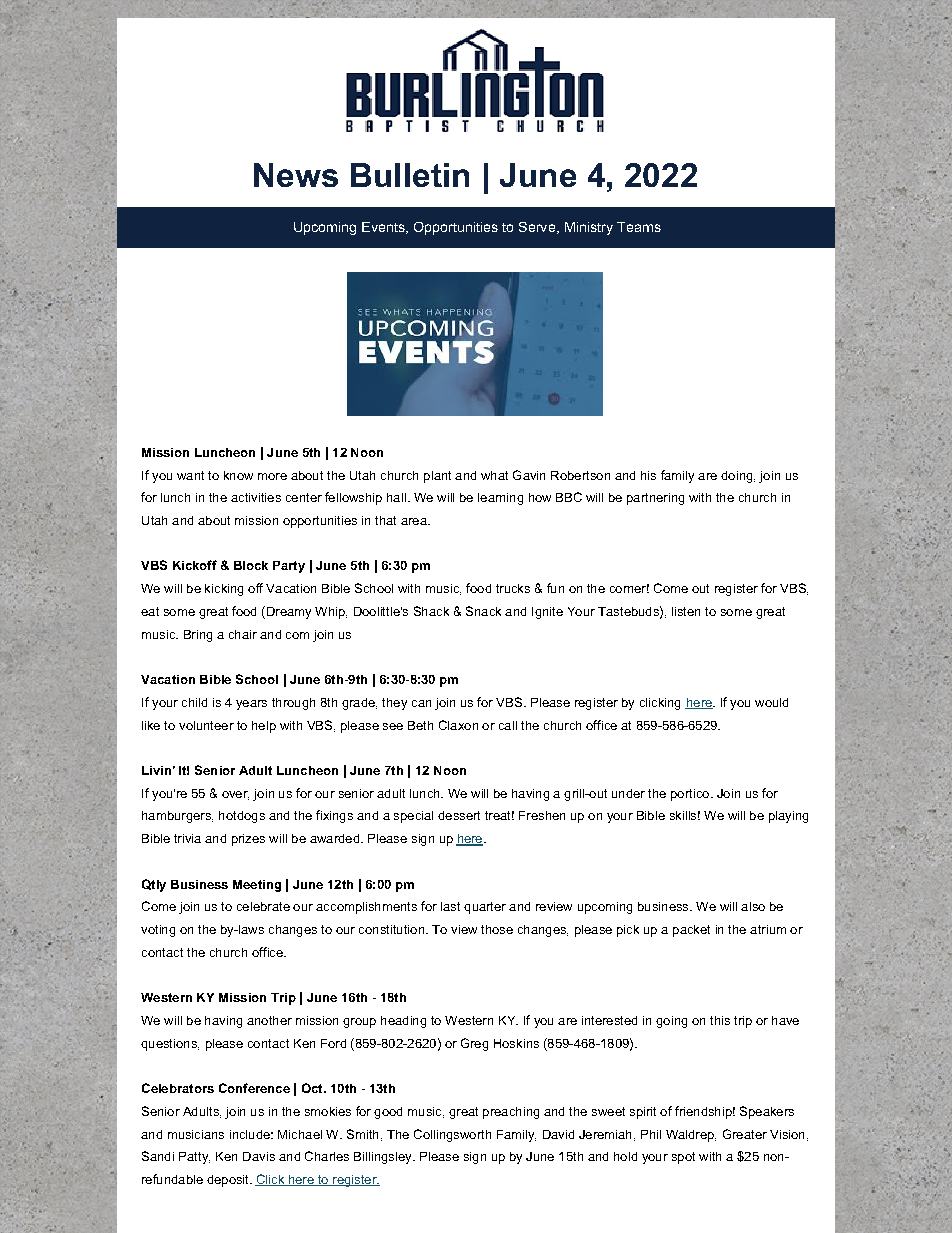 The image size is (952, 1233). What do you see at coordinates (788, 817) in the screenshot?
I see `playing` at bounding box center [788, 817].
